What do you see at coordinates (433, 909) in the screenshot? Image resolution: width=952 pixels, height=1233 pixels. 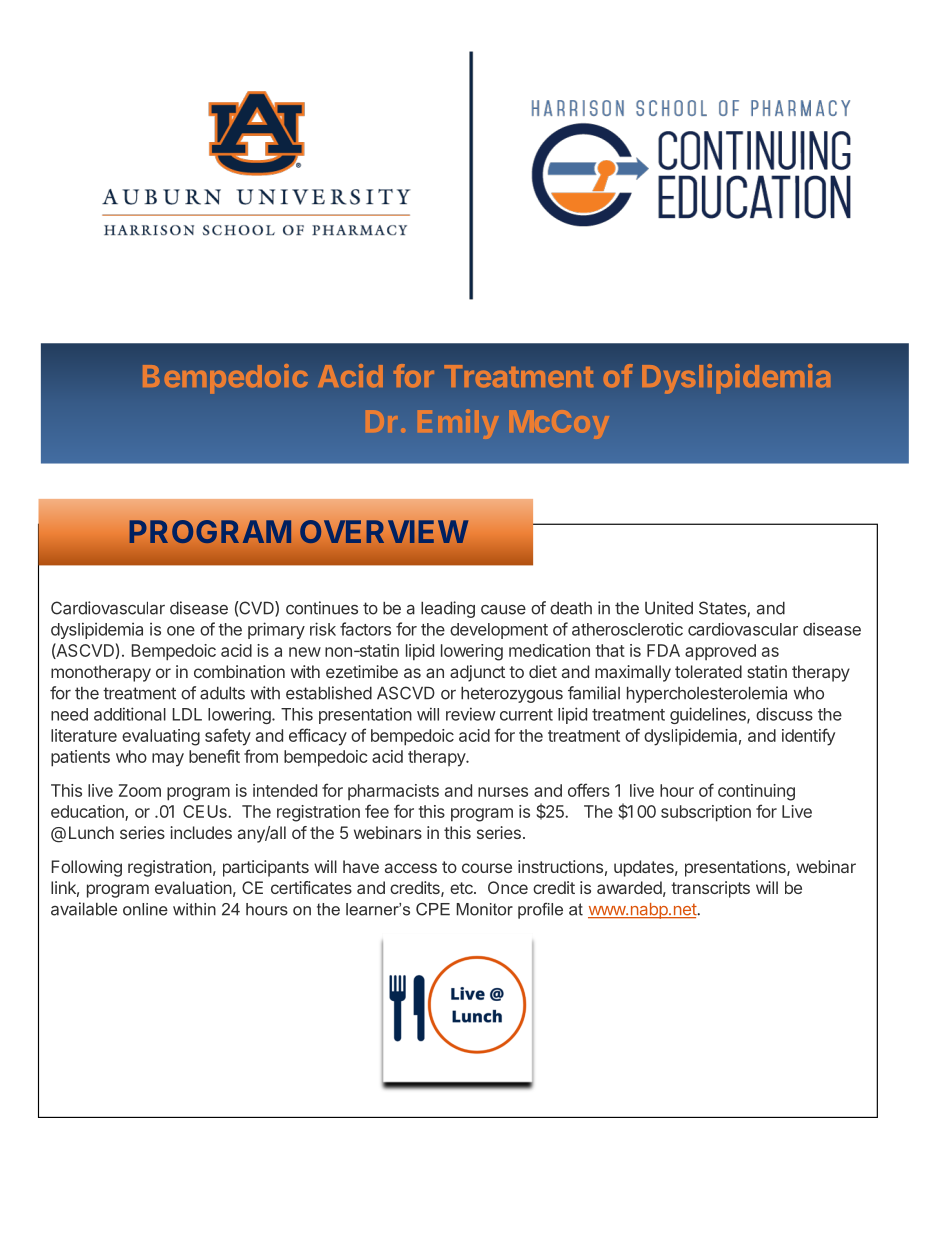 I see `CPE` at bounding box center [433, 909].
